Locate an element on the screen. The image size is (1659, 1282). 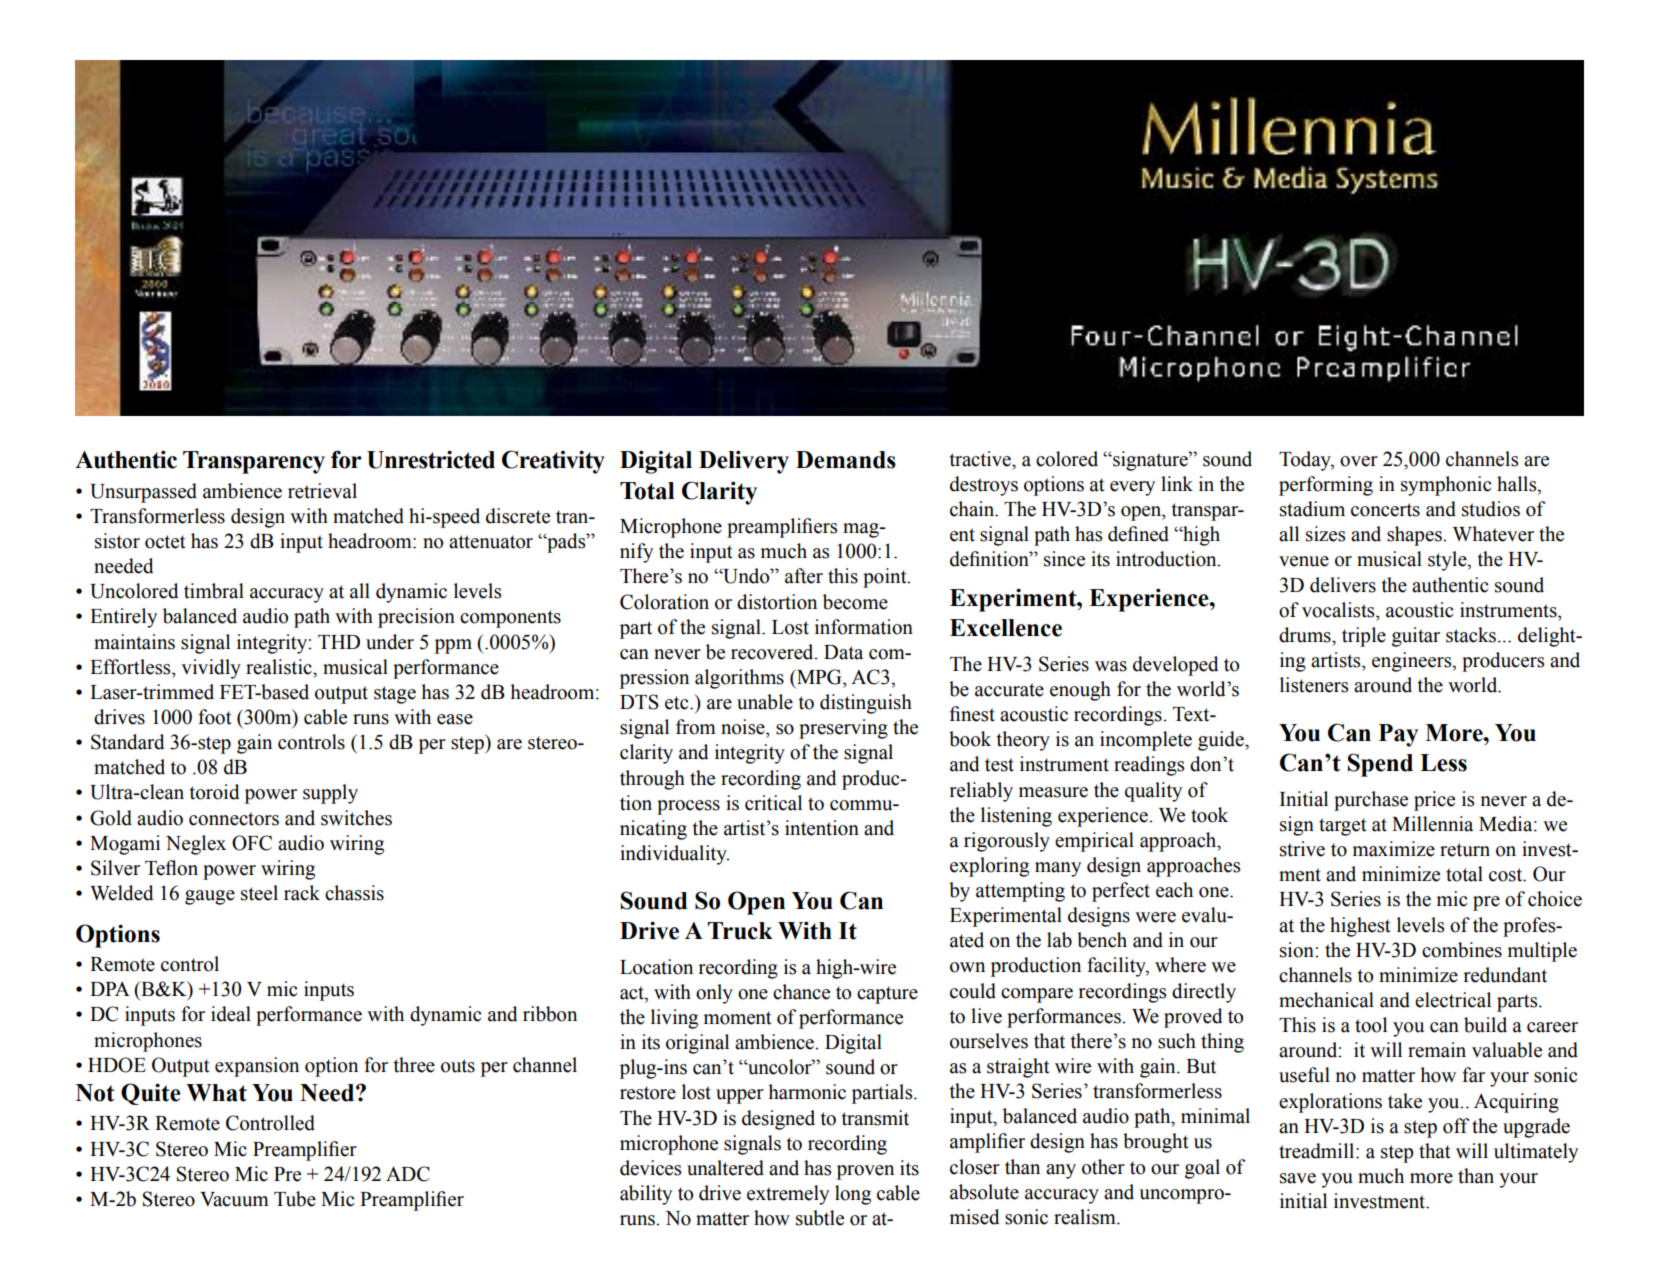
Demands is located at coordinates (846, 460).
